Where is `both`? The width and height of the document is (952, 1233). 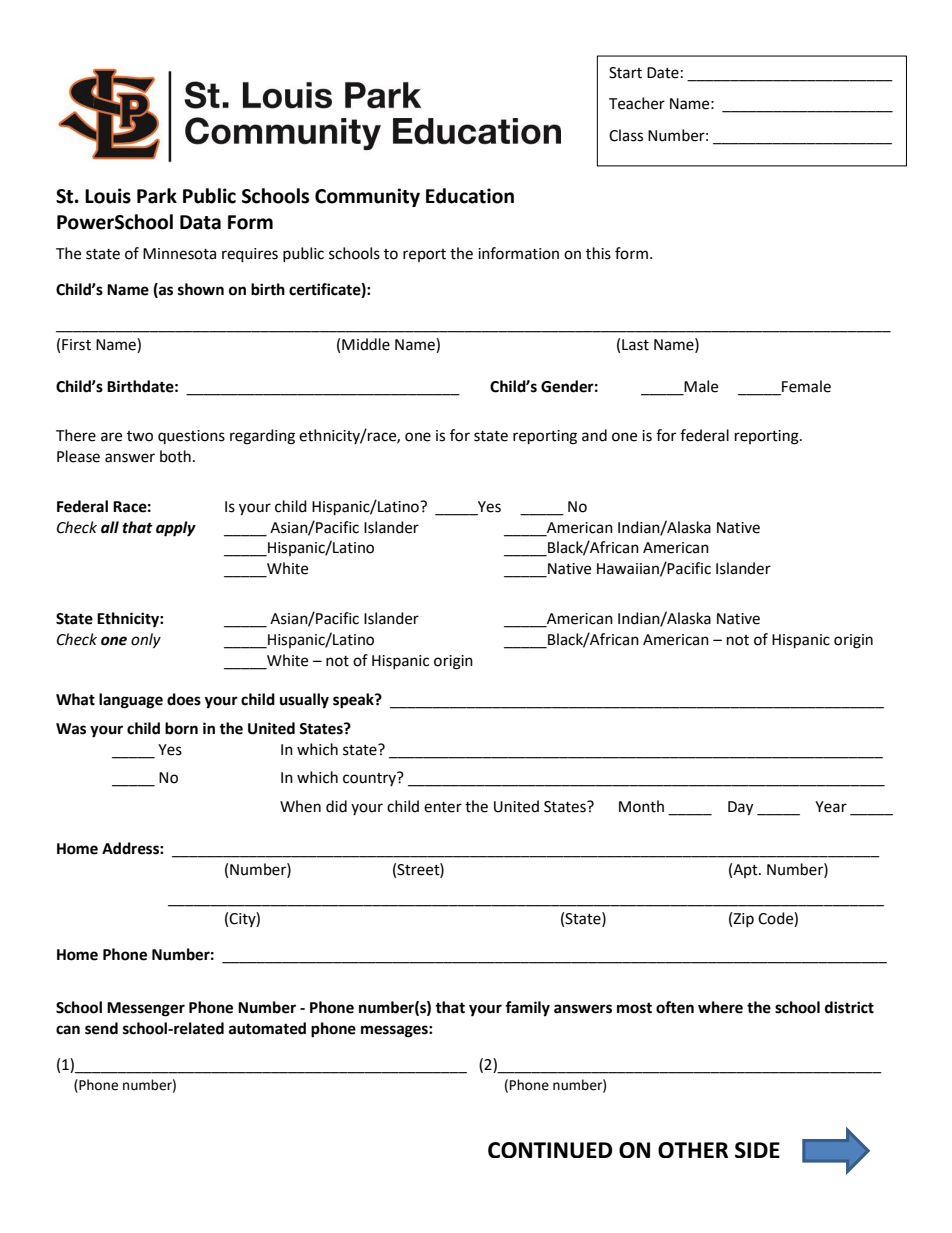 both is located at coordinates (175, 456).
